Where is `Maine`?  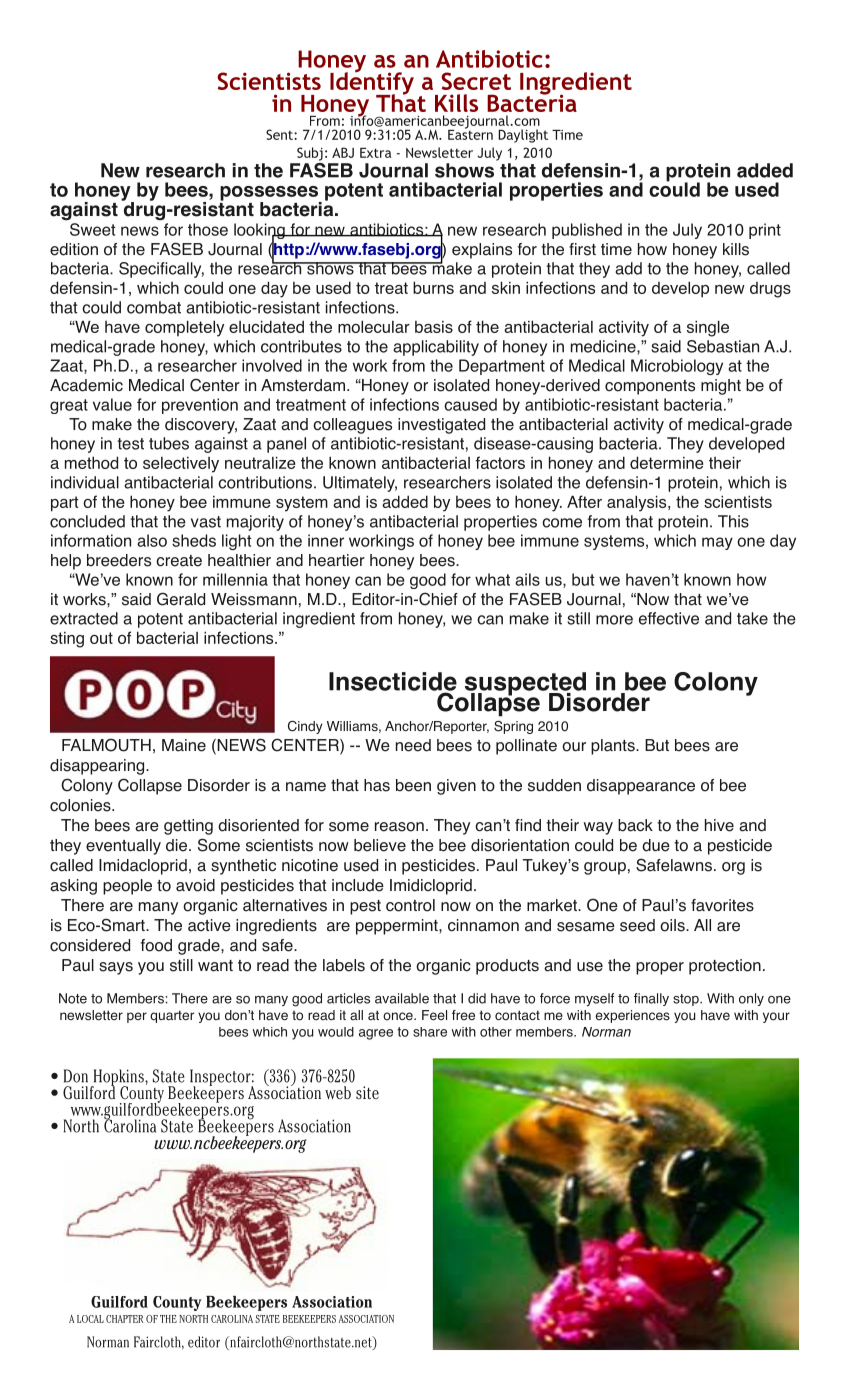 Maine is located at coordinates (184, 745).
